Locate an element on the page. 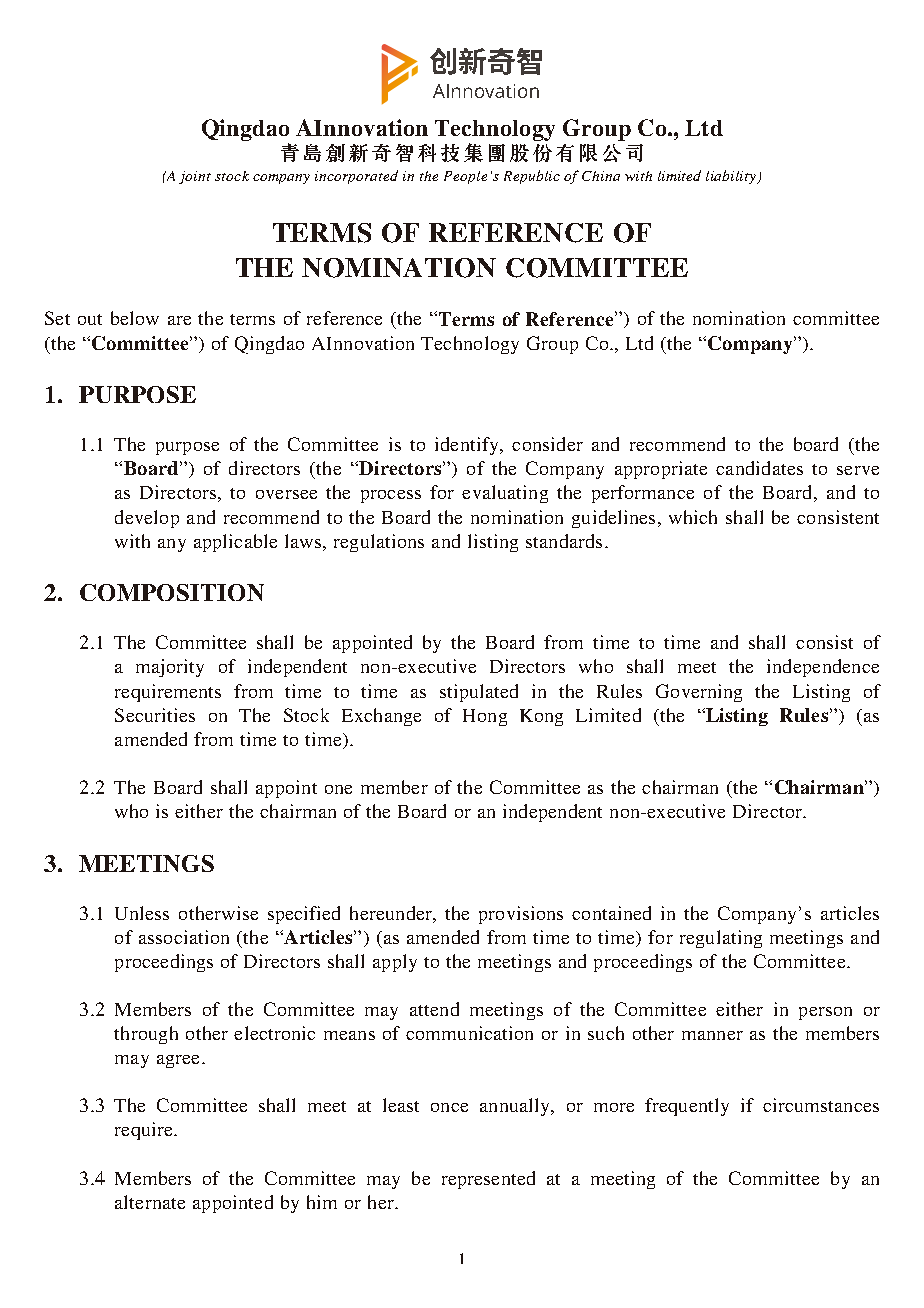 The image size is (924, 1308). liability is located at coordinates (732, 177).
